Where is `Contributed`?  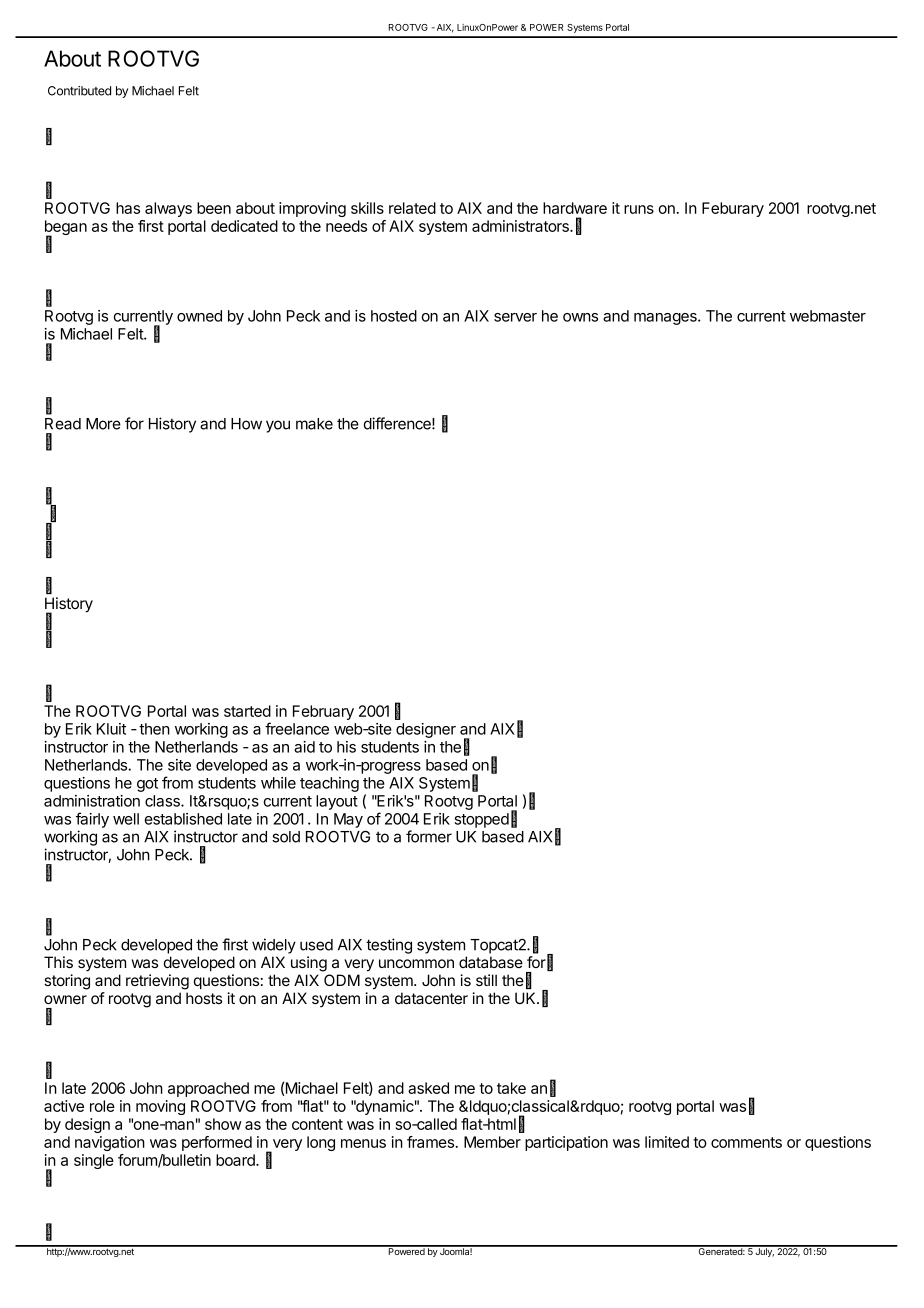
Contributed is located at coordinates (79, 91).
